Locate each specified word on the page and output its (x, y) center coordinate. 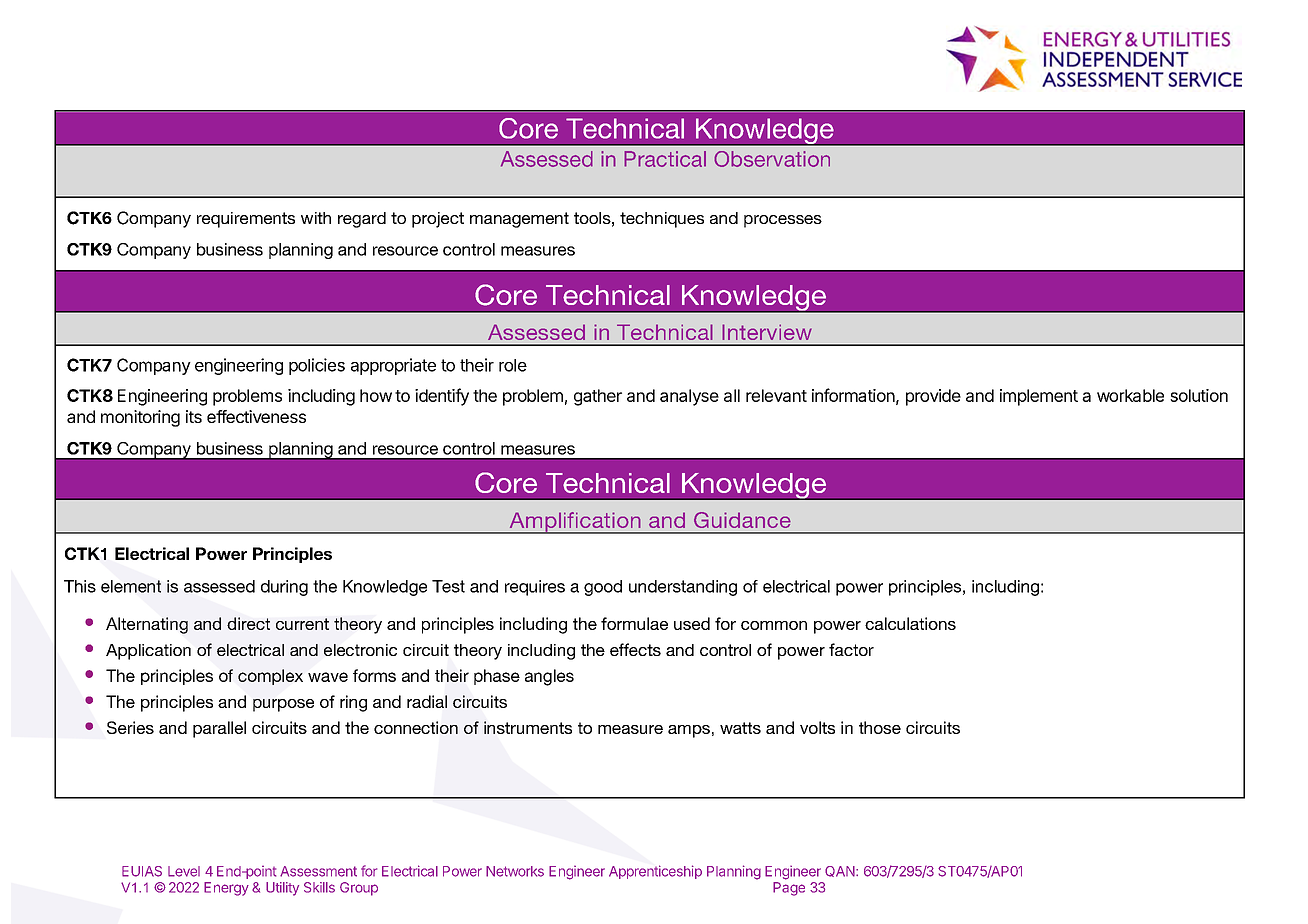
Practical (665, 159)
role (513, 365)
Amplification (575, 523)
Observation (772, 159)
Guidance (742, 520)
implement (1039, 397)
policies (317, 366)
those (880, 727)
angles (549, 677)
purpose (283, 705)
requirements (246, 220)
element (131, 586)
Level (184, 871)
